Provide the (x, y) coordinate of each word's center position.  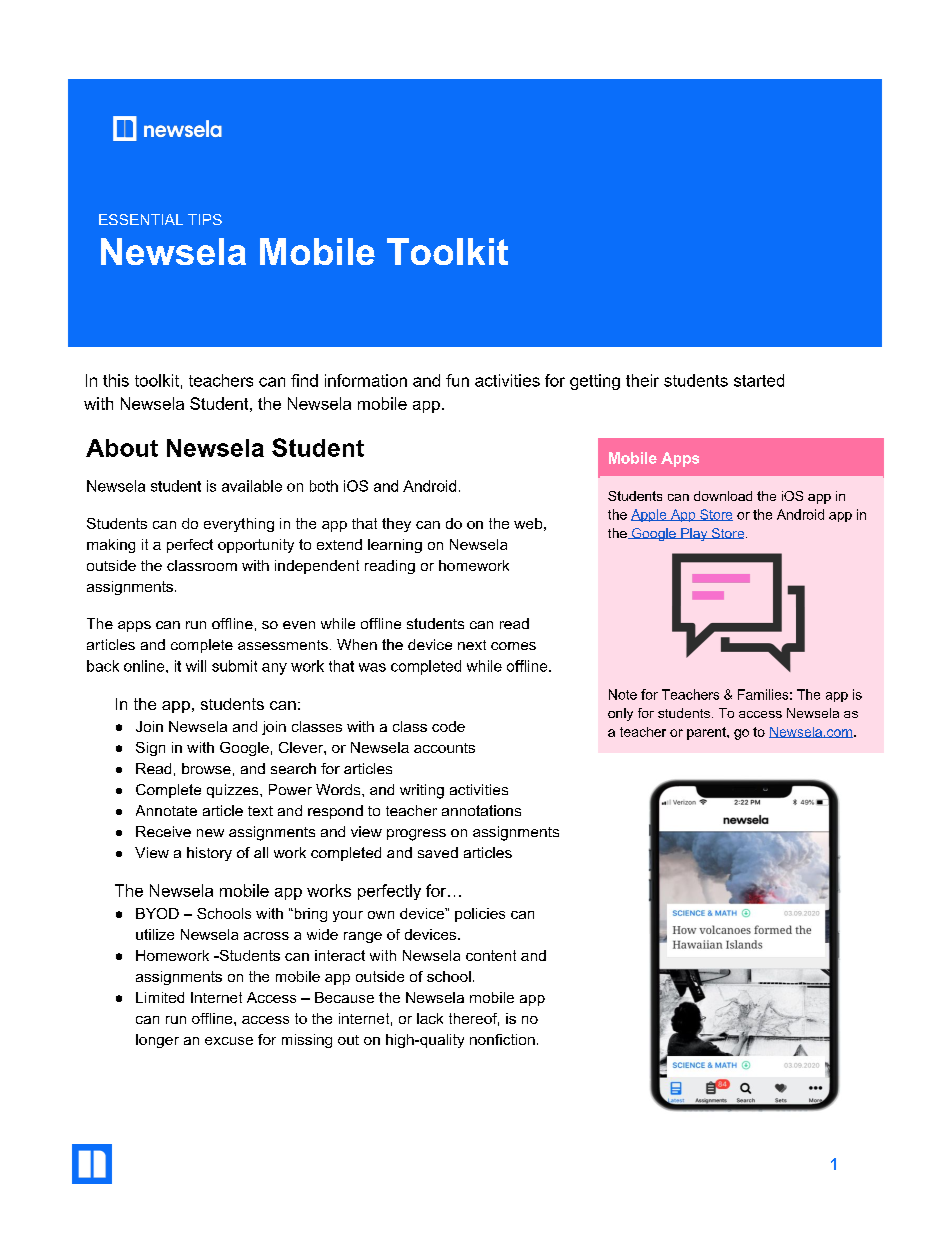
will (196, 666)
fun (457, 380)
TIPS (205, 219)
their (642, 380)
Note (623, 694)
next (472, 645)
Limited (160, 997)
